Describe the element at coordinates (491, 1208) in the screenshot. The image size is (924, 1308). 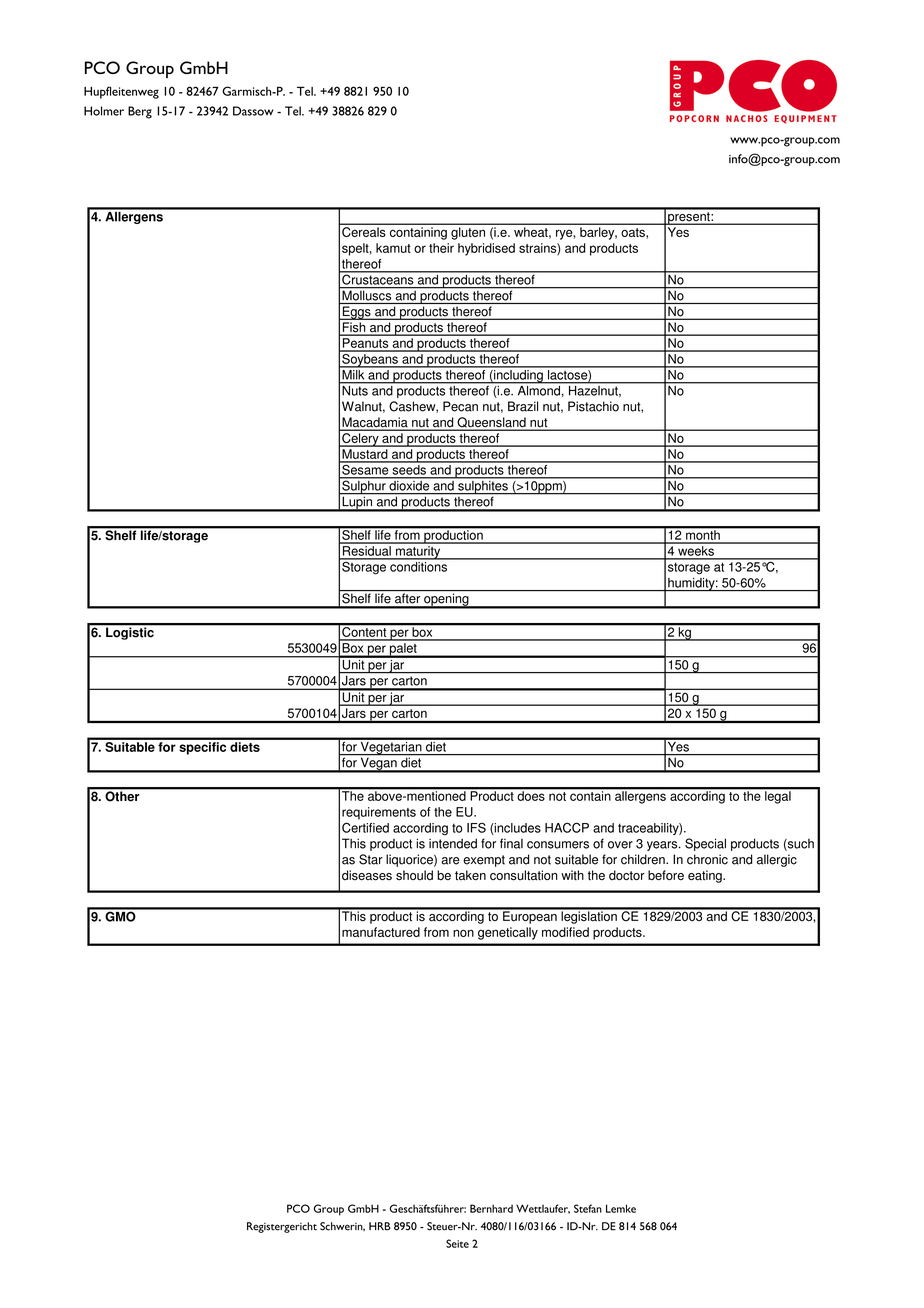
I see `Bernhard` at that location.
